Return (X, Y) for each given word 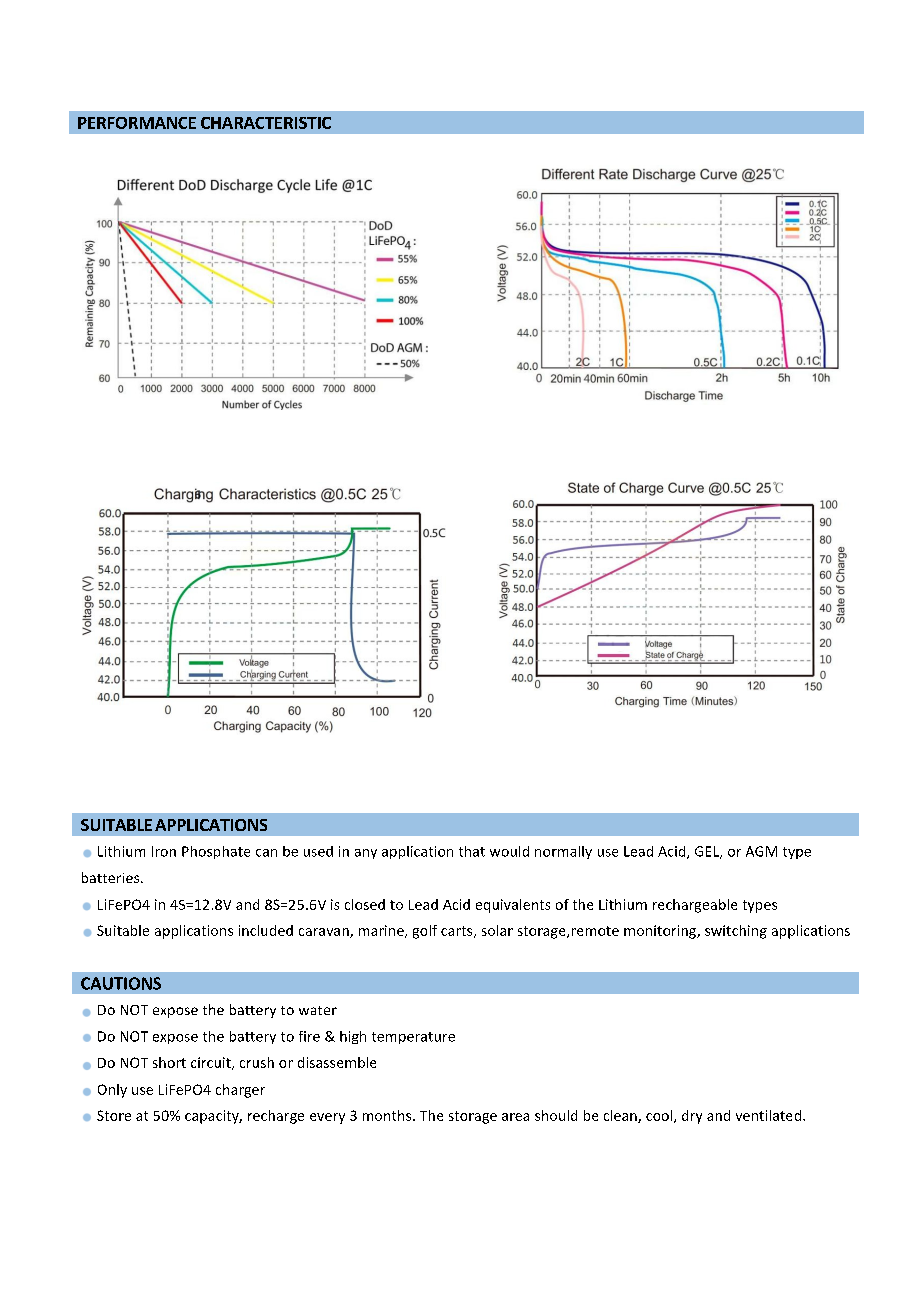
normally (563, 852)
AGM (761, 851)
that (472, 851)
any (366, 854)
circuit (212, 1063)
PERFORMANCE (137, 123)
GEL (708, 852)
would (509, 851)
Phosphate (216, 852)
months (388, 1115)
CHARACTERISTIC (266, 123)
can (266, 853)
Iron (164, 851)
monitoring (661, 932)
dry (692, 1117)
